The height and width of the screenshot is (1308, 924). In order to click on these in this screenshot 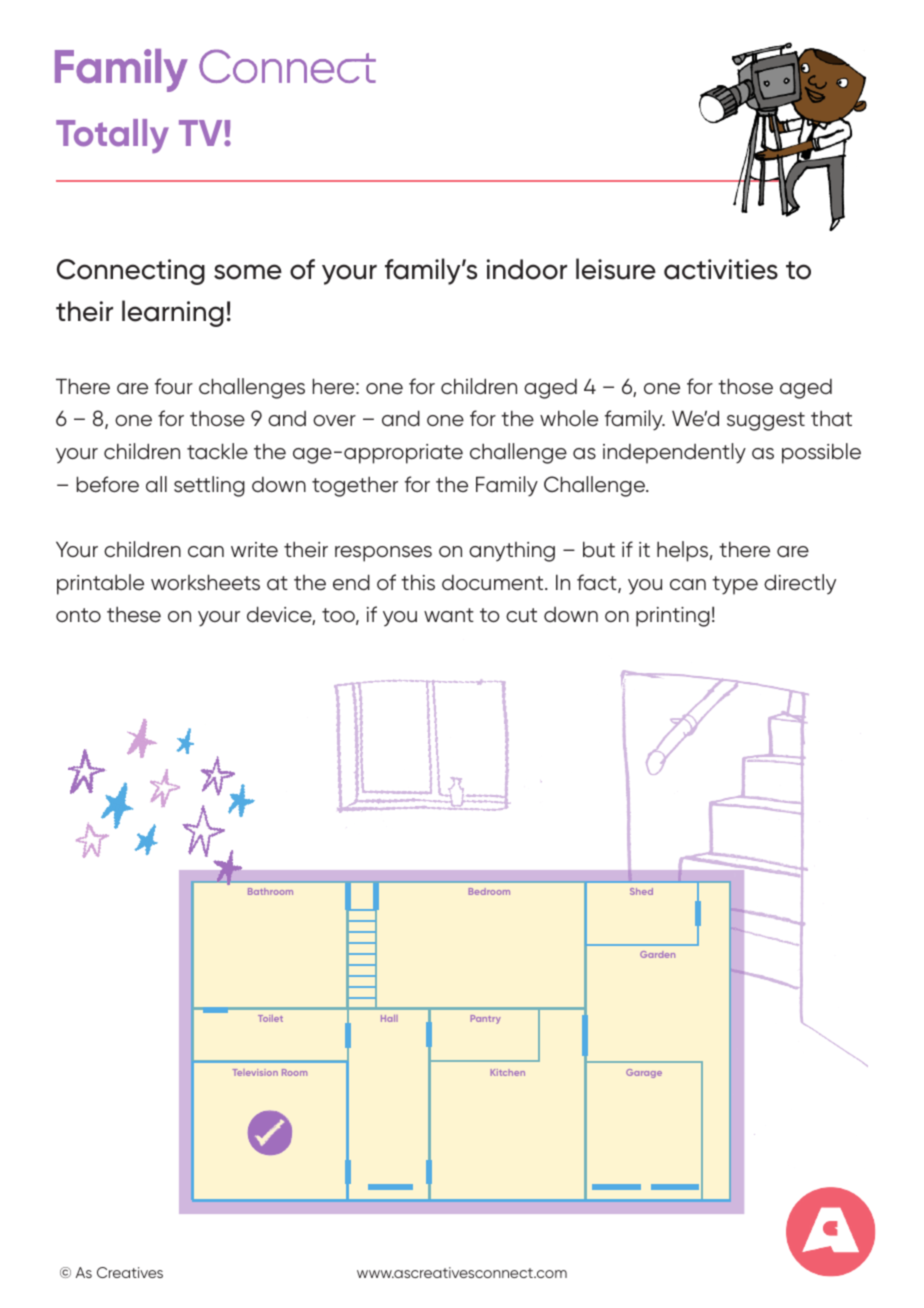, I will do `click(134, 614)`.
